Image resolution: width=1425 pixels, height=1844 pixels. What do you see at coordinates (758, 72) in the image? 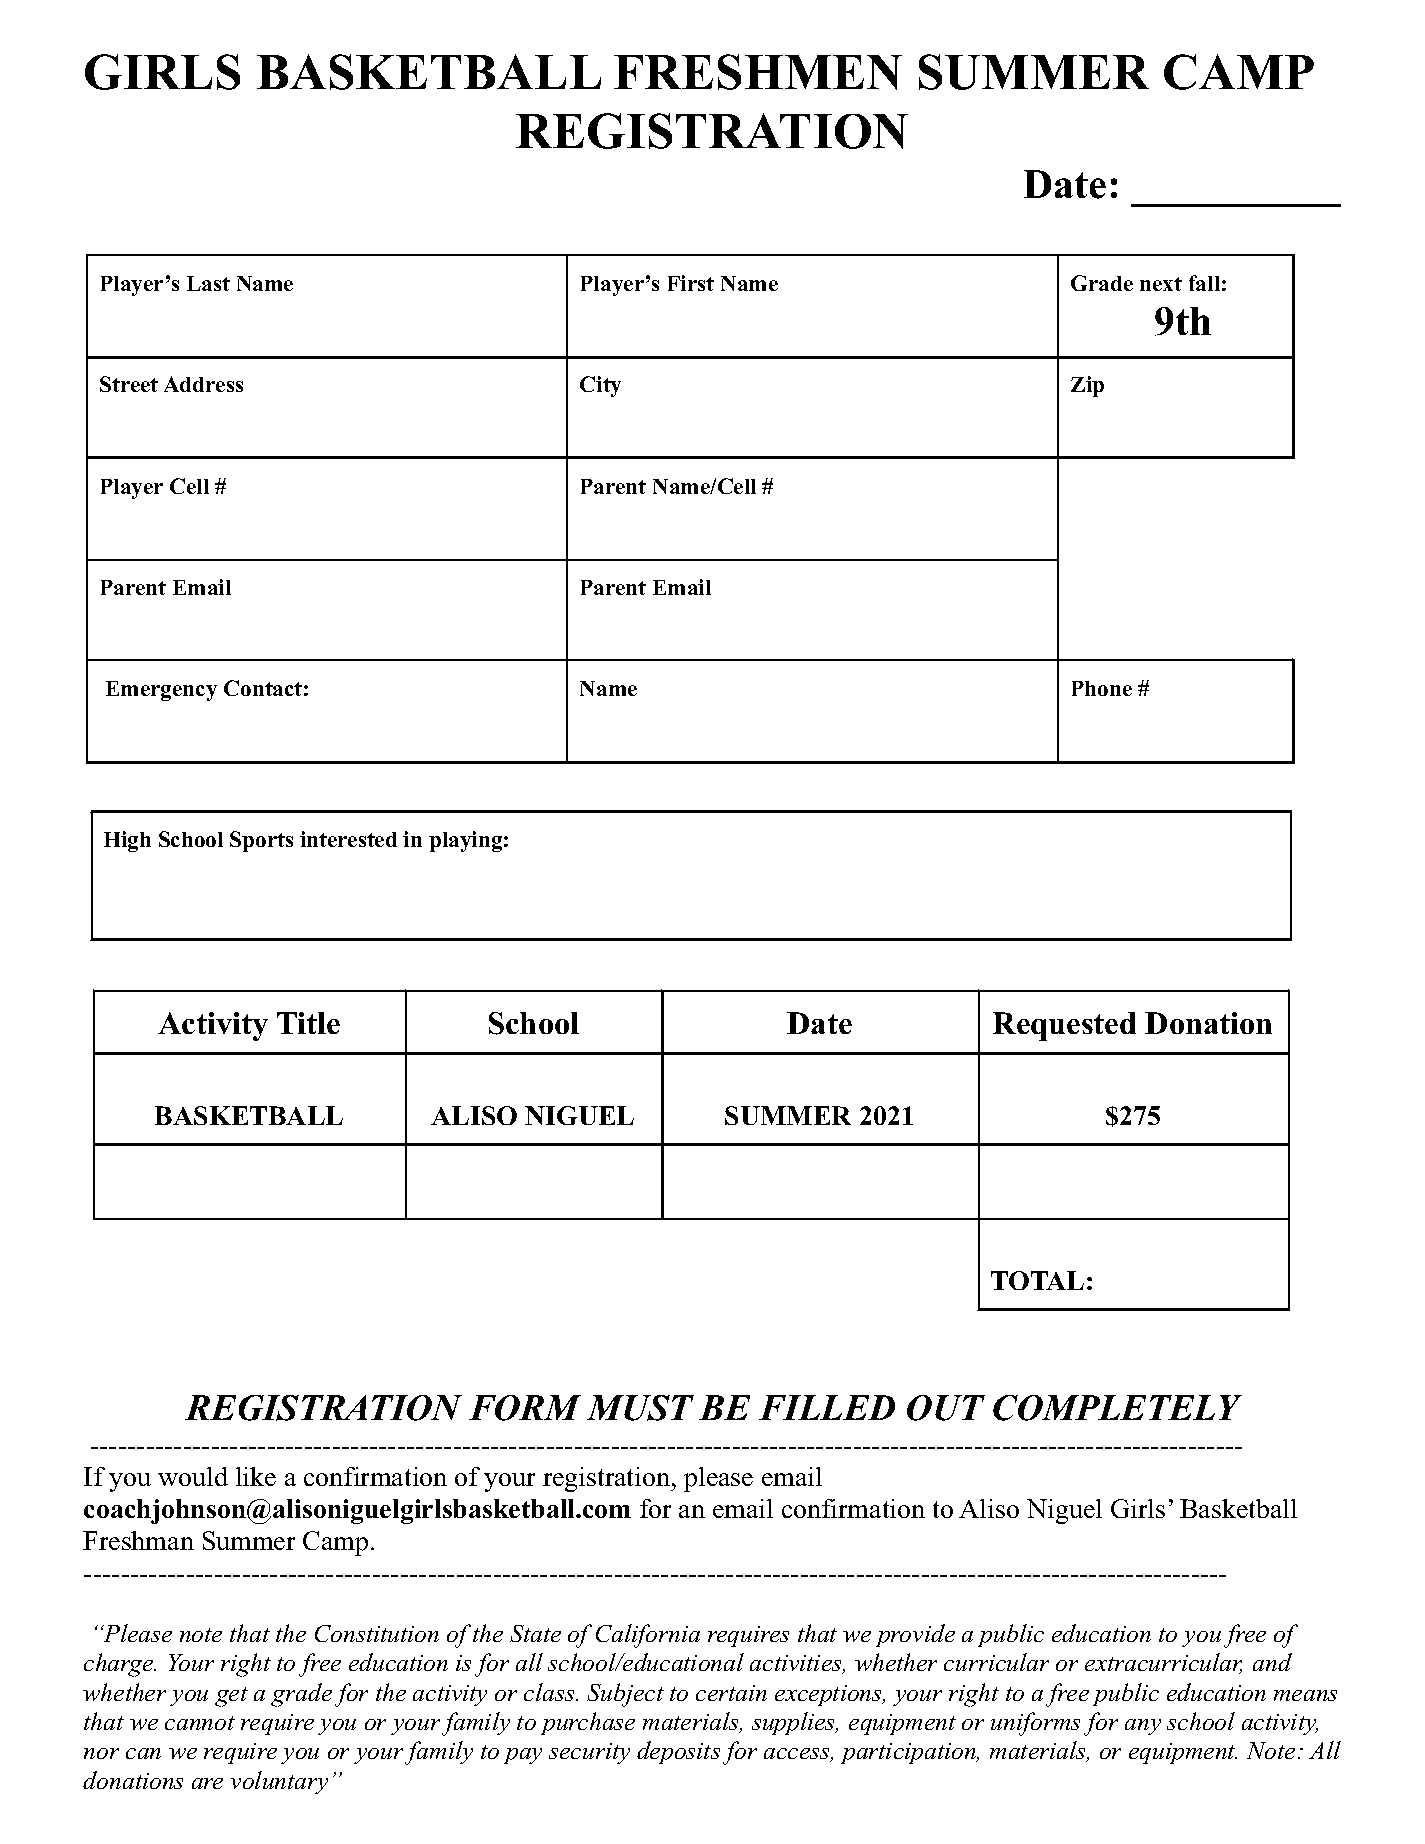
I see `FRESHMEN` at bounding box center [758, 72].
